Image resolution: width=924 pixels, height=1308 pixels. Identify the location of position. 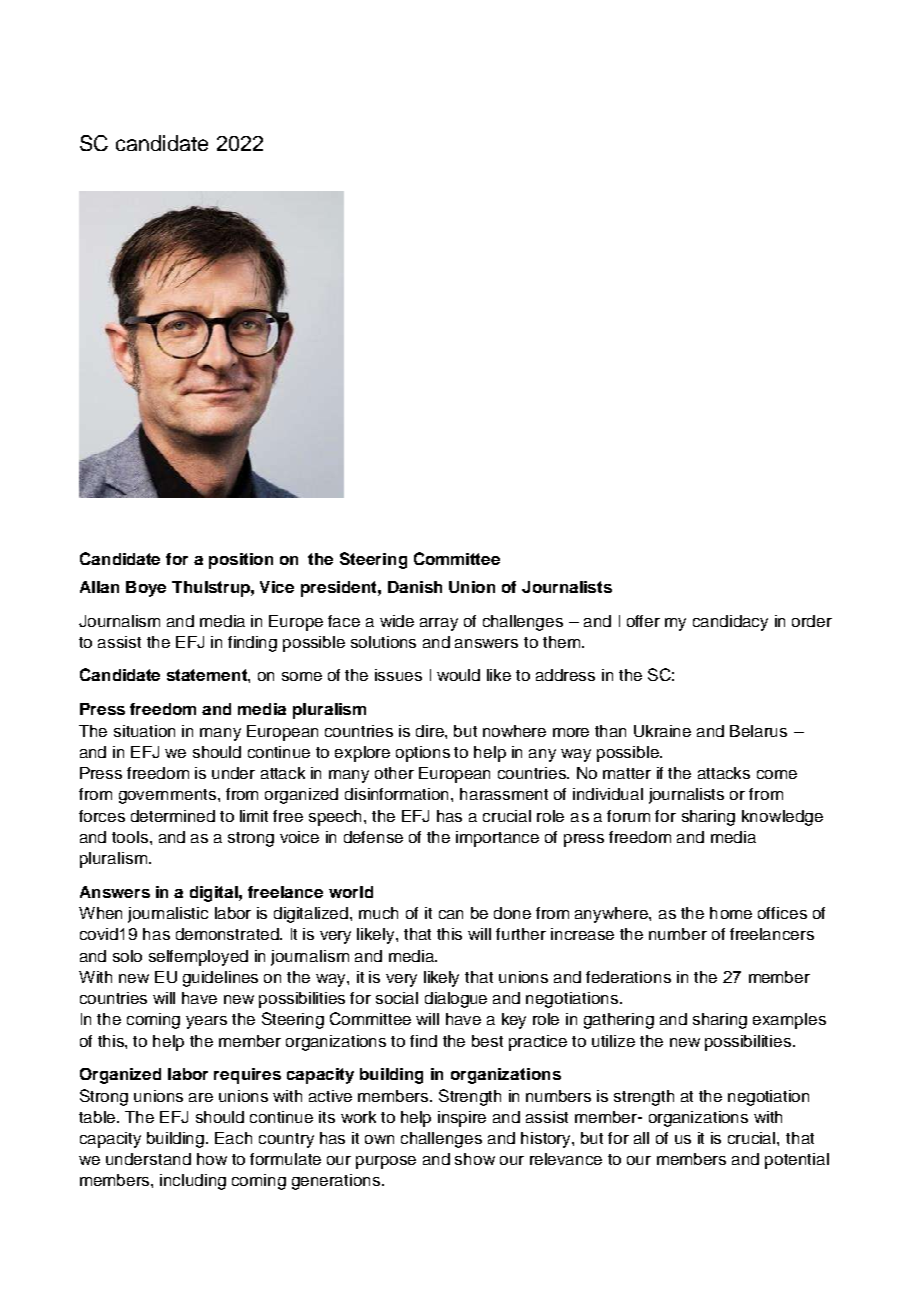
(241, 561).
